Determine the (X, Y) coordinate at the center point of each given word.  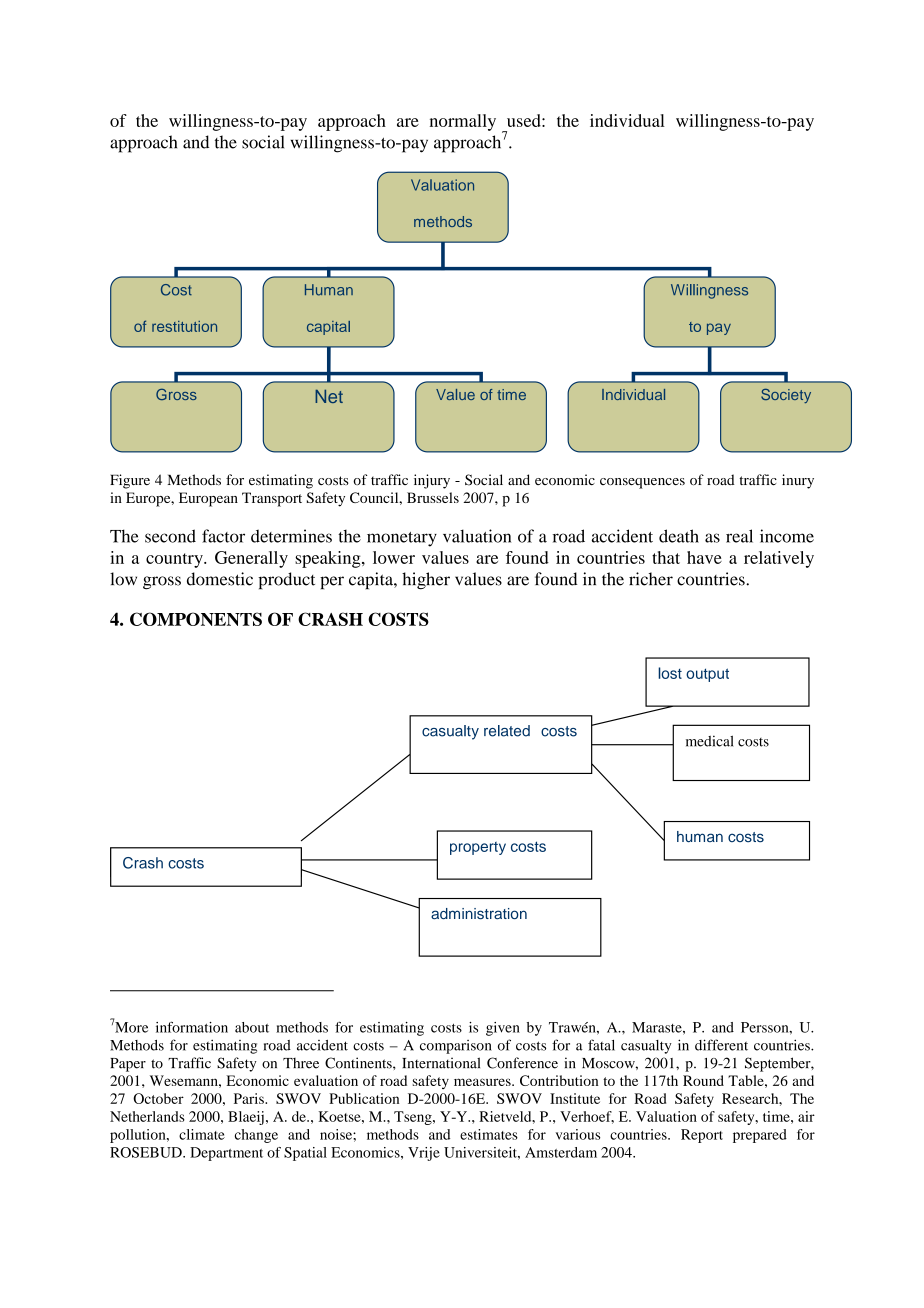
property (478, 848)
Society (786, 395)
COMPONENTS (196, 619)
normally (463, 122)
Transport (272, 499)
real (739, 536)
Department (226, 1154)
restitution (184, 326)
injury (432, 481)
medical (710, 741)
